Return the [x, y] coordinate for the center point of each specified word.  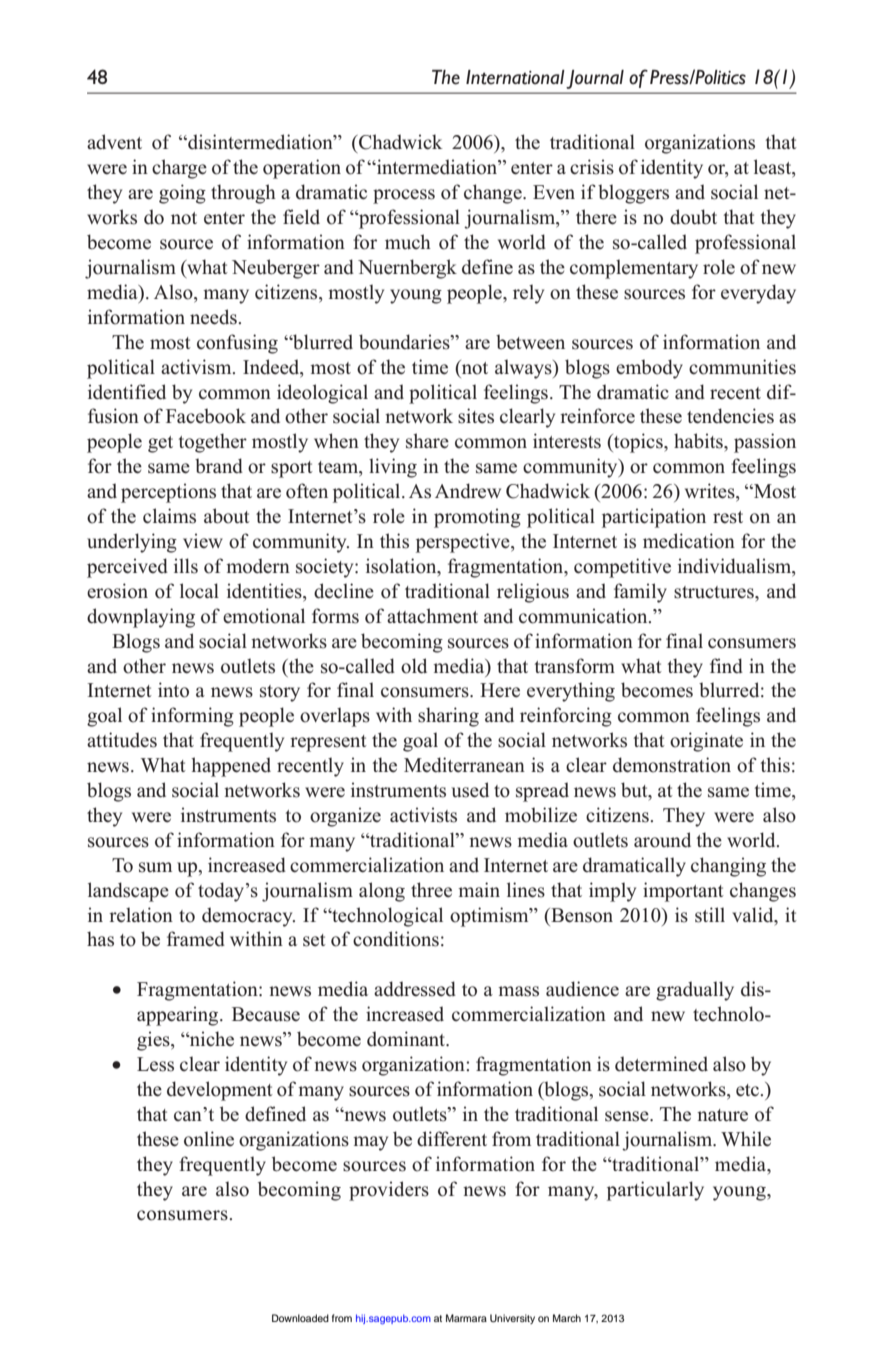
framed [196, 939]
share [427, 441]
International [515, 77]
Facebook [206, 416]
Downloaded [300, 1318]
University [512, 1319]
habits [699, 441]
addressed [415, 989]
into [173, 690]
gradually [695, 991]
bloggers [633, 194]
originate [706, 742]
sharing [448, 717]
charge [179, 169]
